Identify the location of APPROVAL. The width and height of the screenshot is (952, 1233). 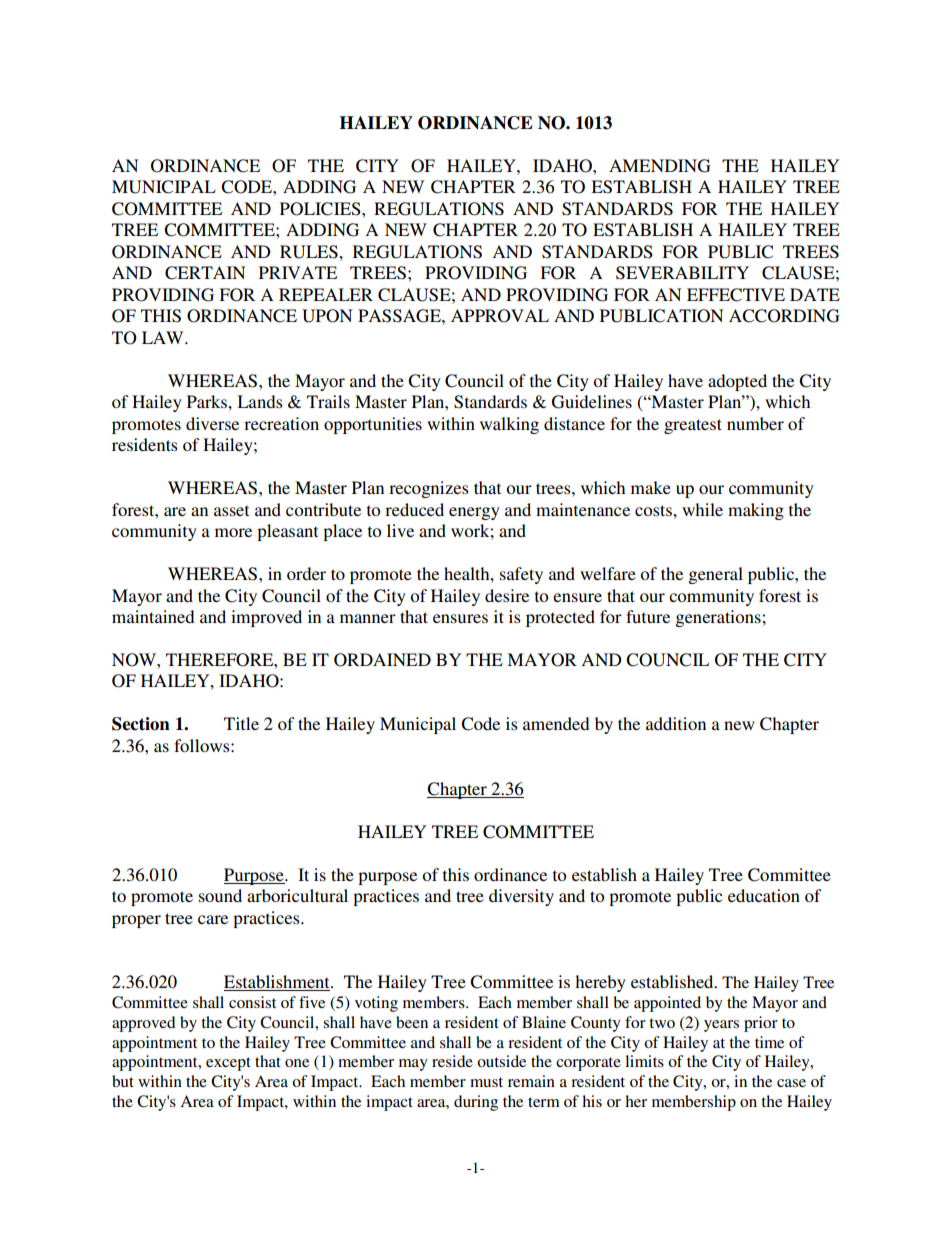
(500, 316).
